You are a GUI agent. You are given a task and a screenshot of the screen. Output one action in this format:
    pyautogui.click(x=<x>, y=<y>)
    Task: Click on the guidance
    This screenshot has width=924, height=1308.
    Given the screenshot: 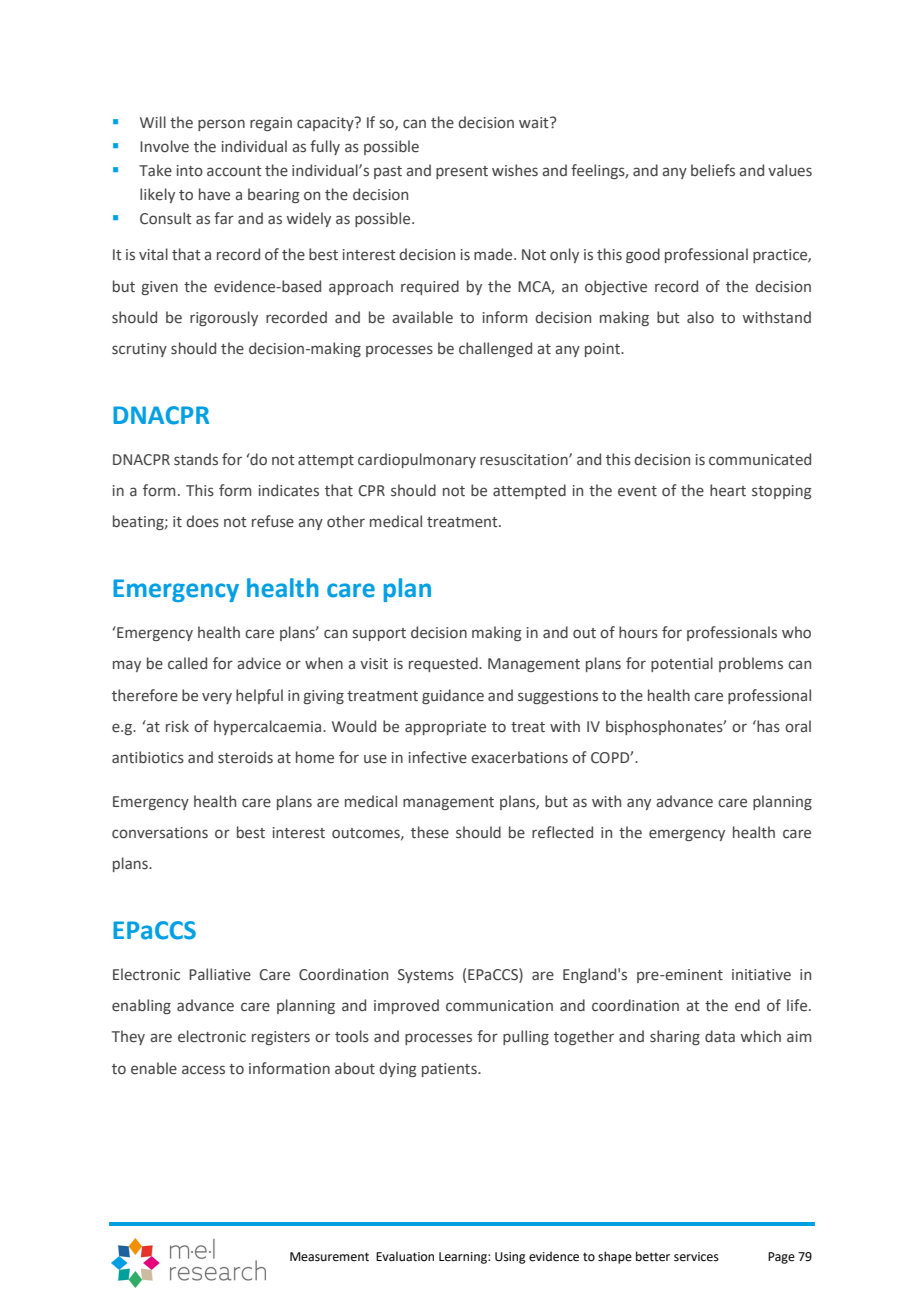 What is the action you would take?
    pyautogui.click(x=453, y=696)
